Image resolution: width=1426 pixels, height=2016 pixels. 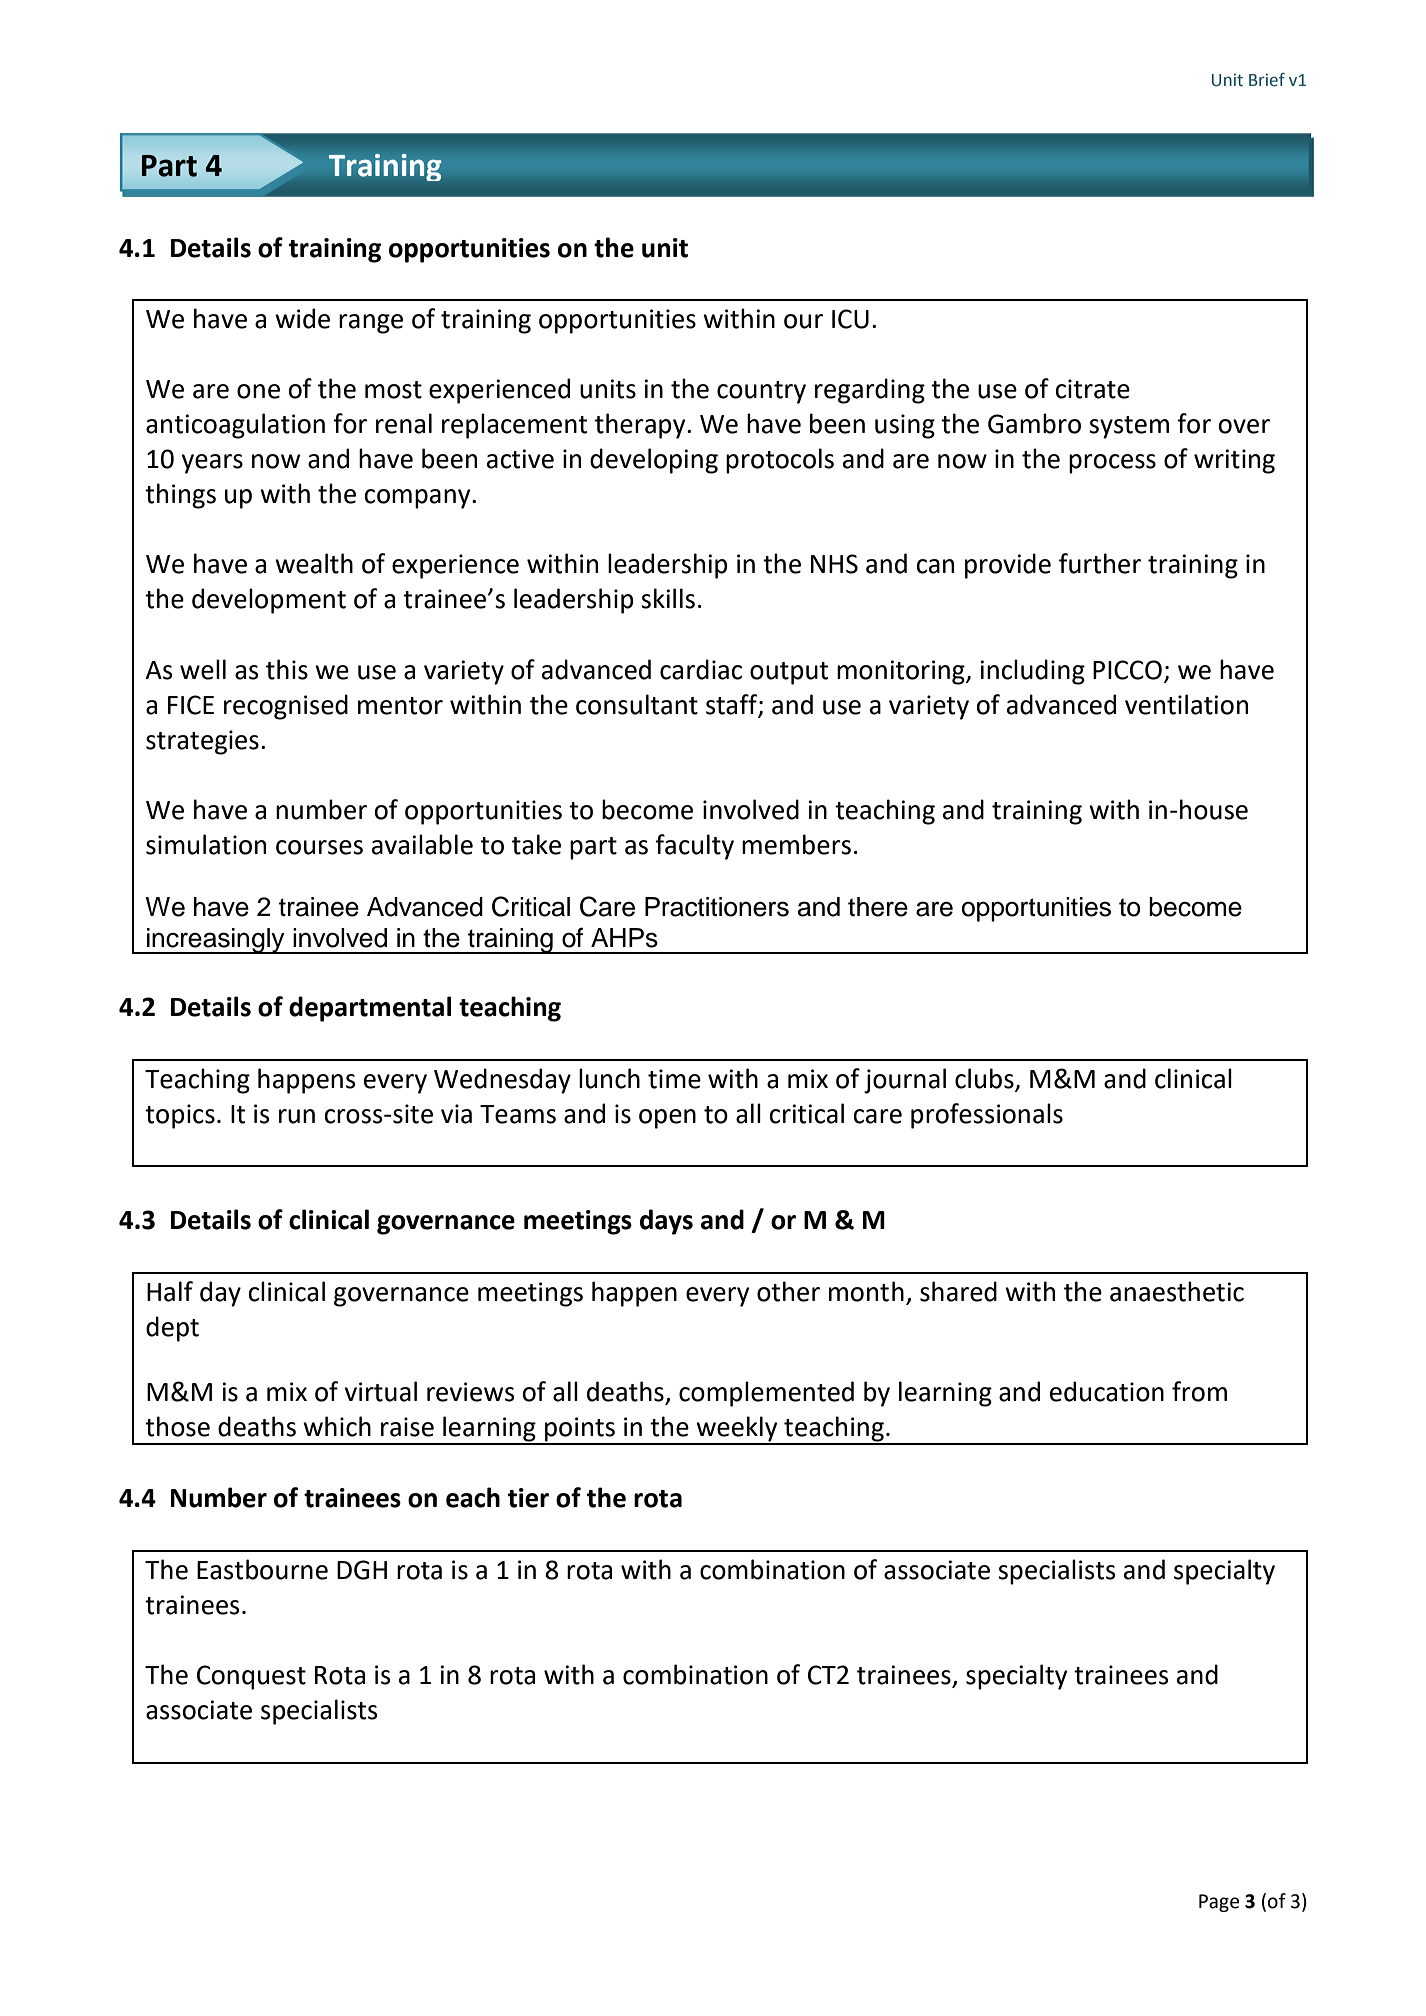 What do you see at coordinates (984, 1078) in the document?
I see `clubs` at bounding box center [984, 1078].
